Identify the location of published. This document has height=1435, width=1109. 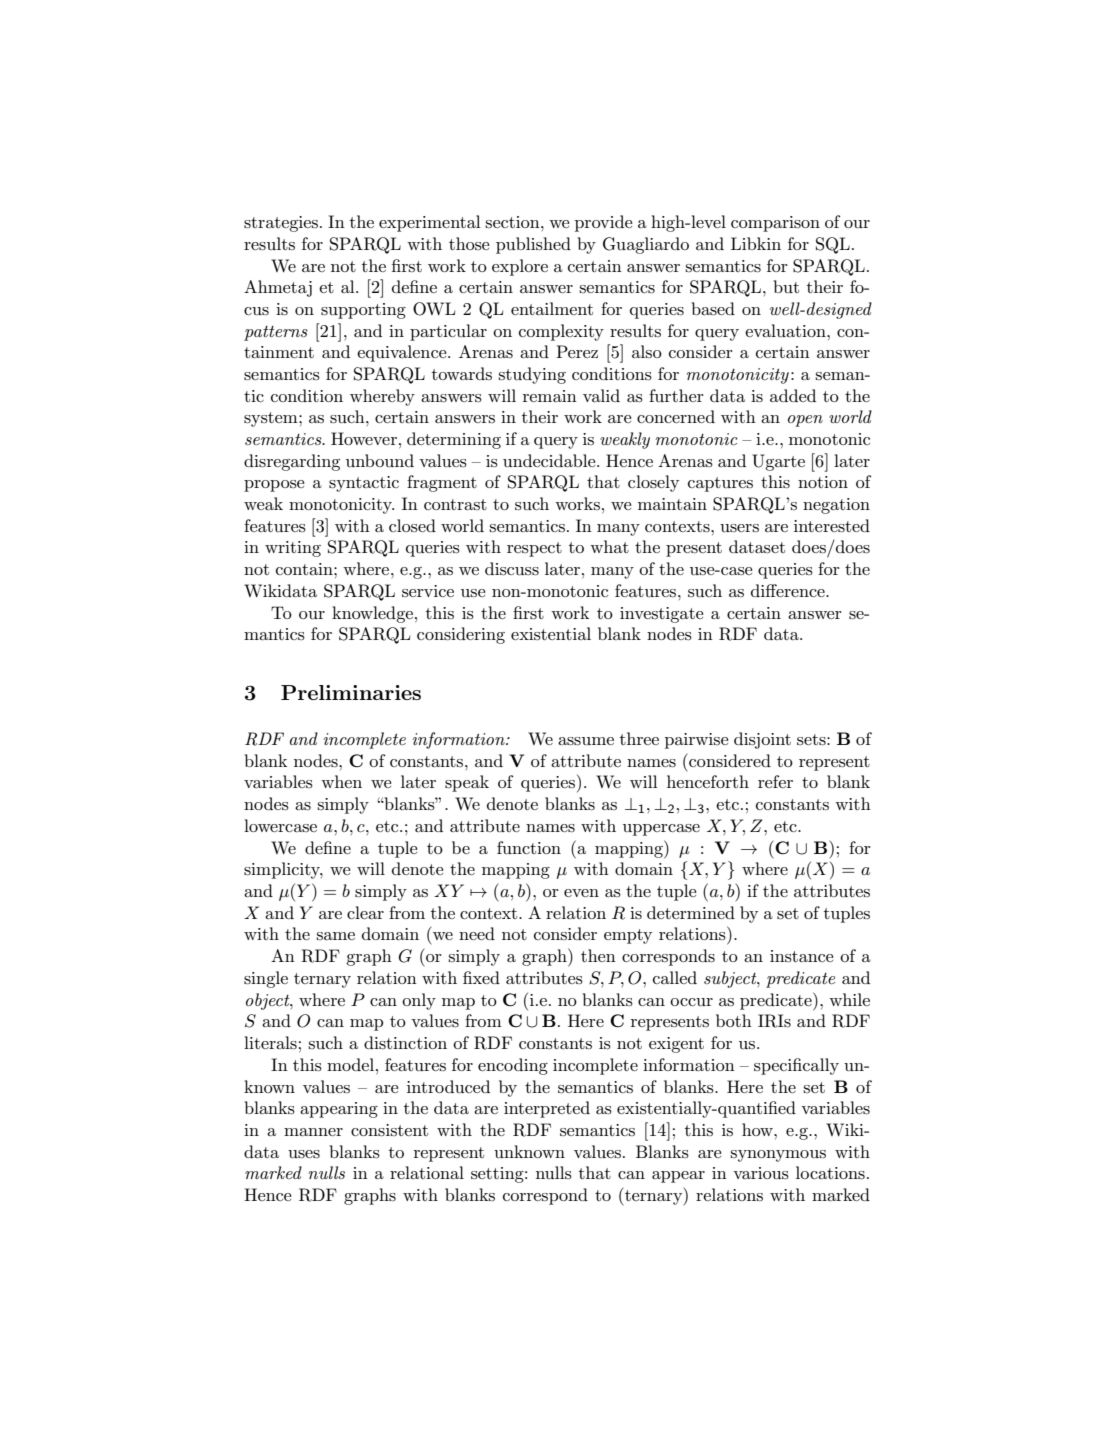
(533, 245).
